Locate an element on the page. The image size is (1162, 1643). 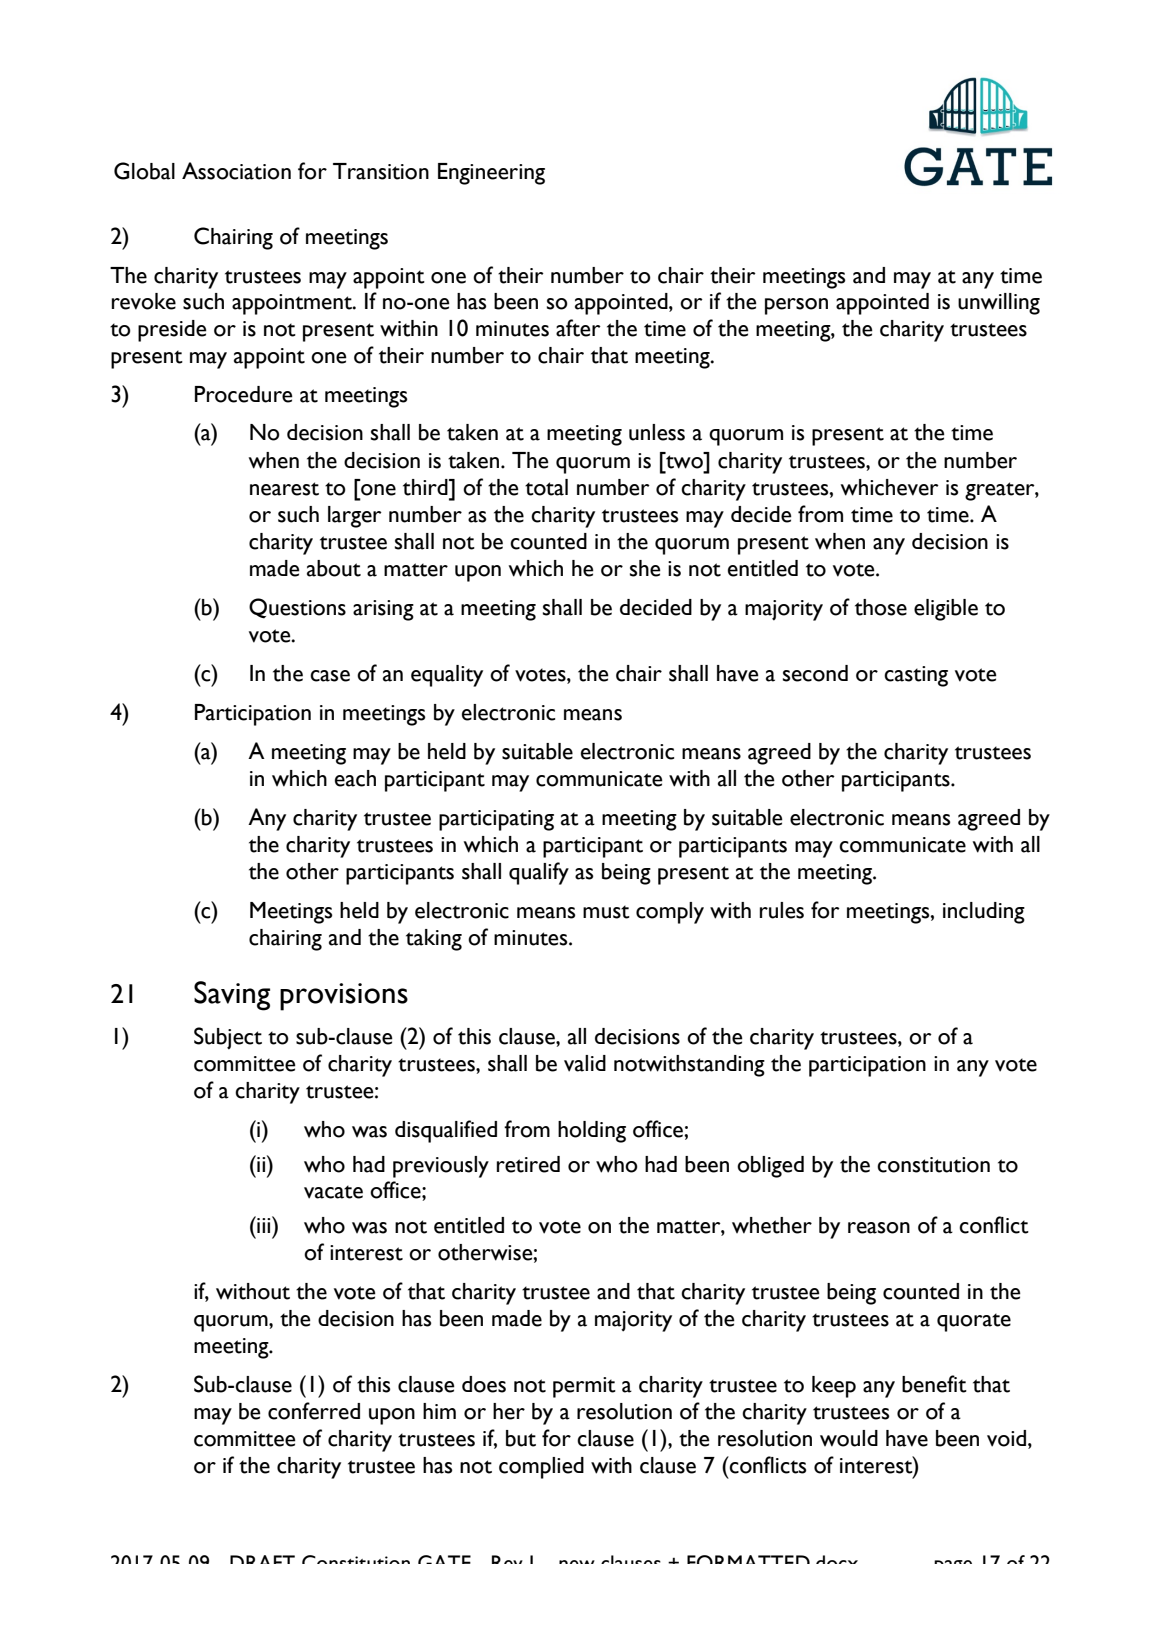
each is located at coordinates (355, 778).
